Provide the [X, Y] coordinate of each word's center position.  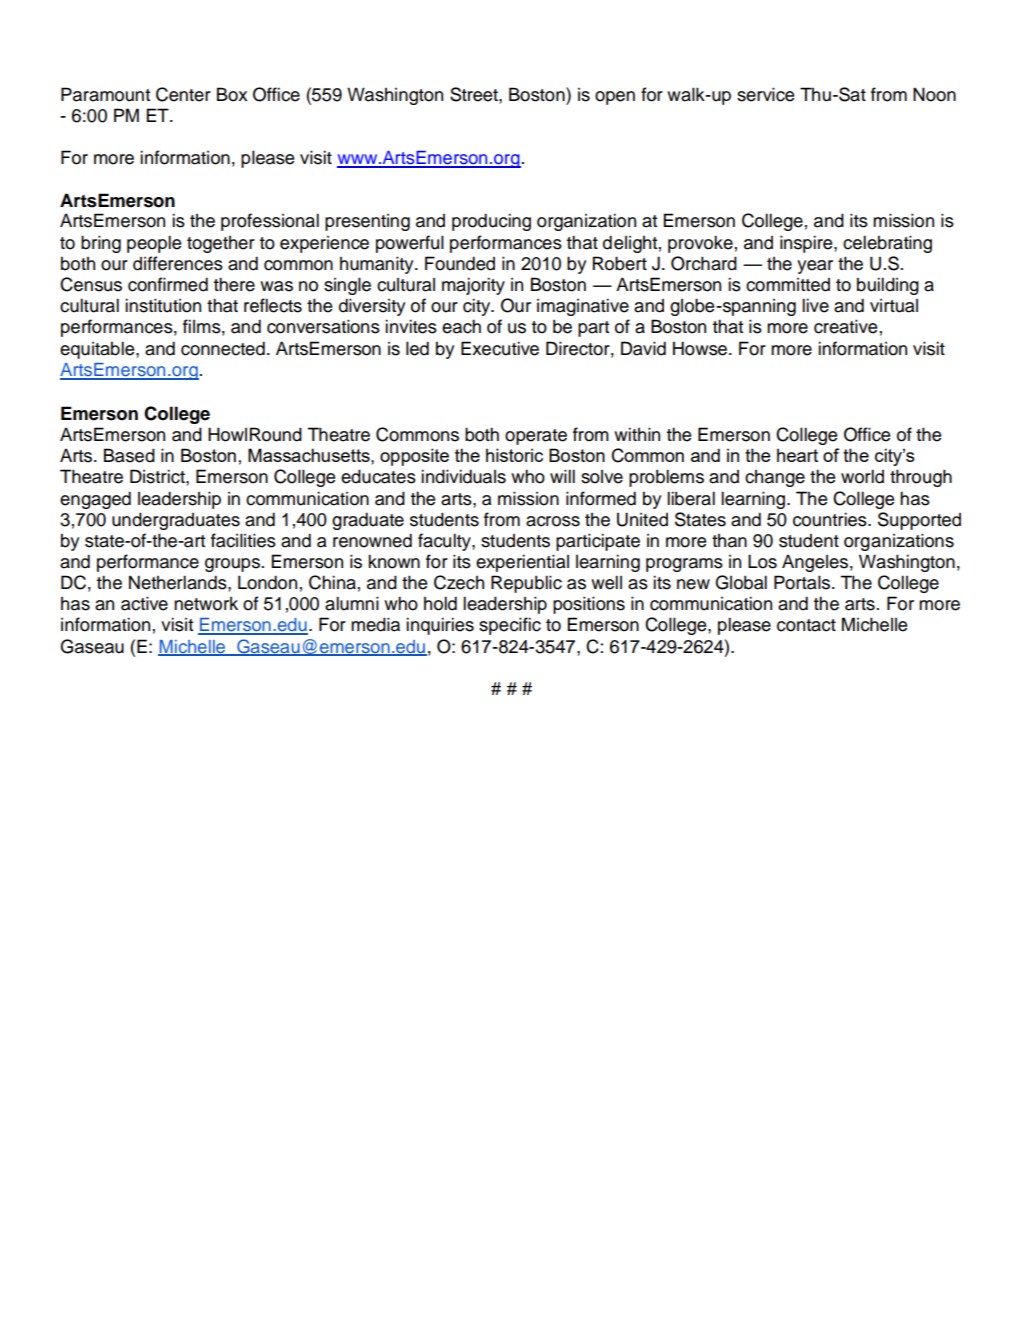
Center [183, 94]
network [206, 604]
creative [845, 326]
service [765, 94]
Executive [500, 348]
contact [806, 625]
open [615, 98]
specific [510, 626]
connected [223, 348]
